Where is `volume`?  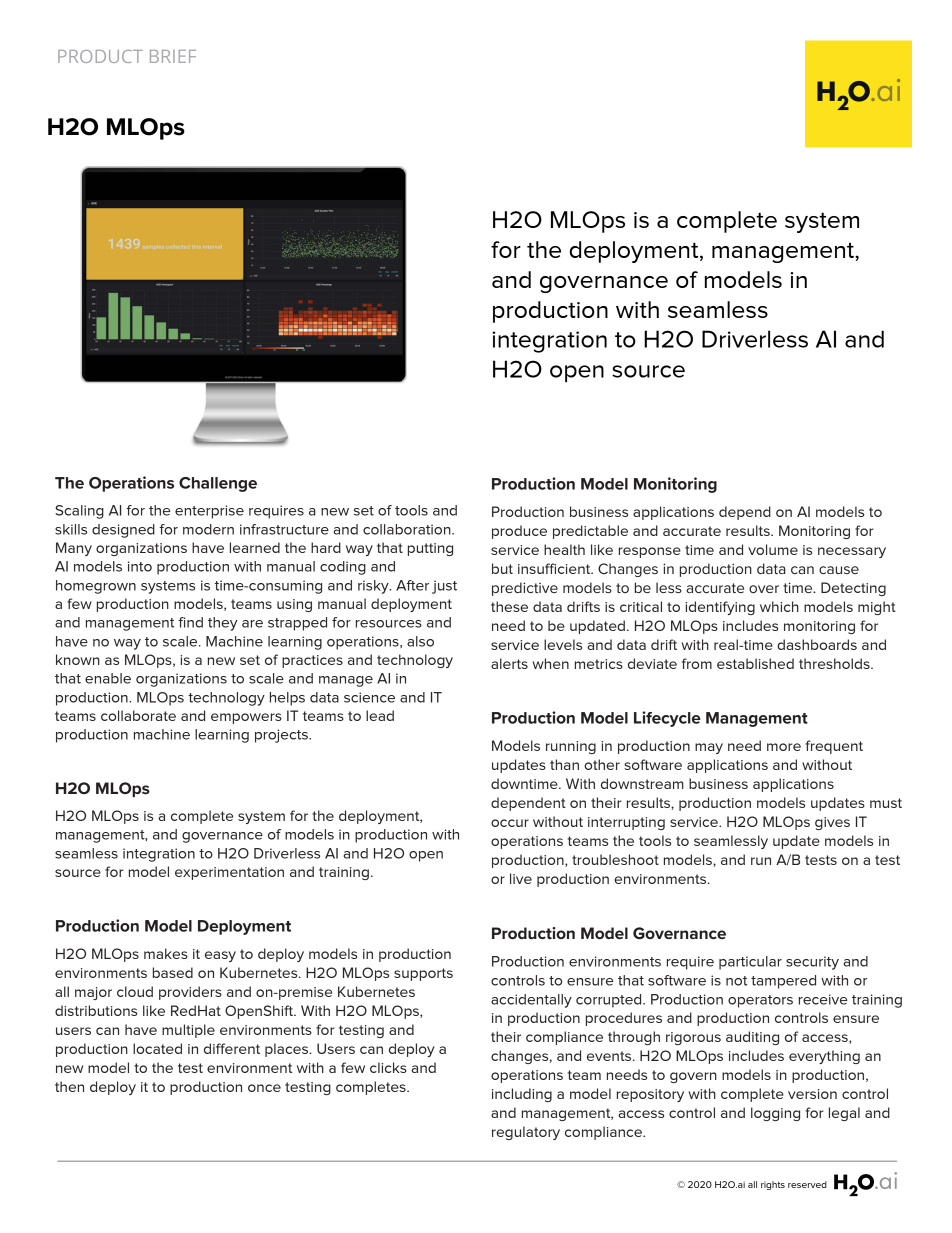
volume is located at coordinates (773, 549).
